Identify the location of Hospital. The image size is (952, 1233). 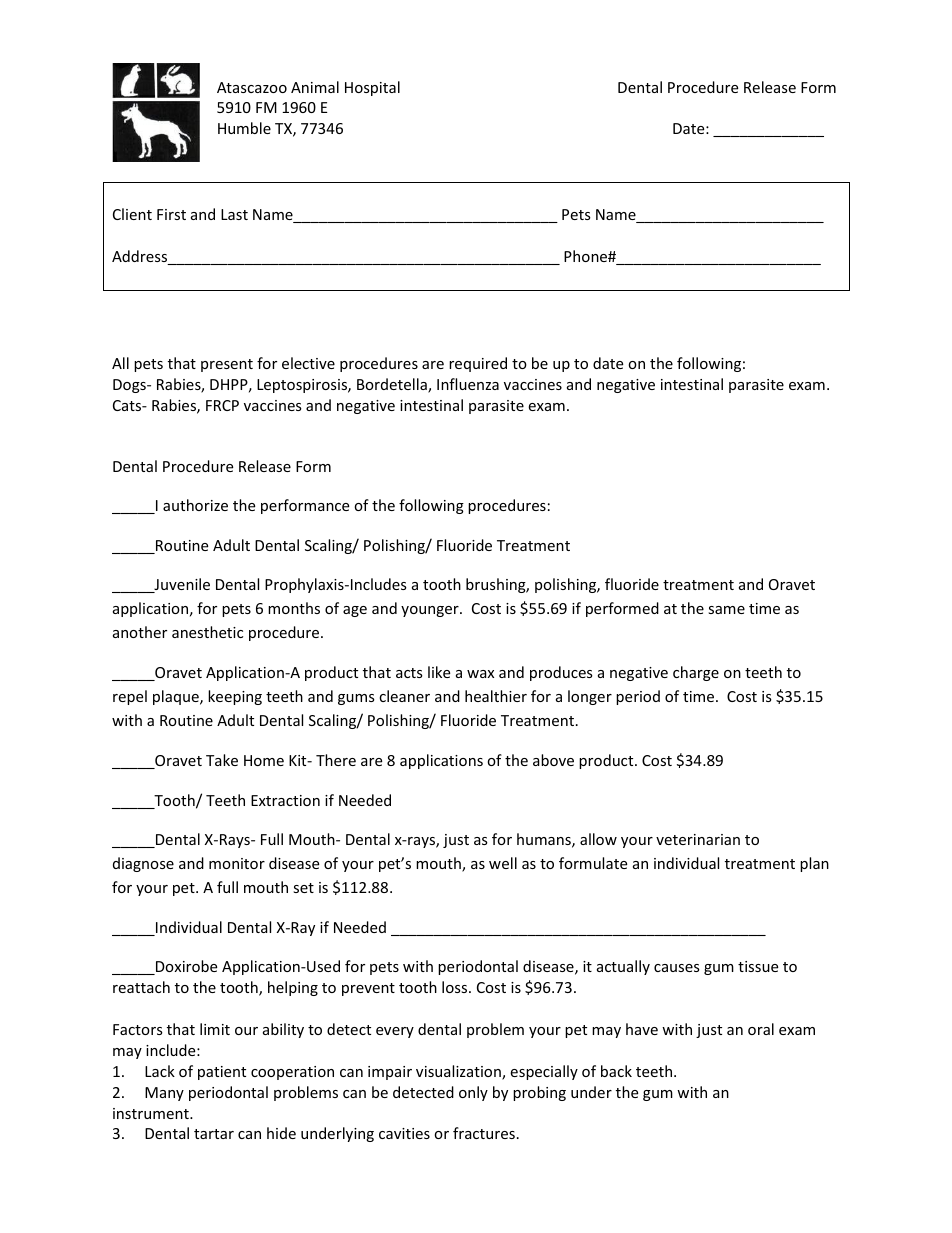
(372, 88).
